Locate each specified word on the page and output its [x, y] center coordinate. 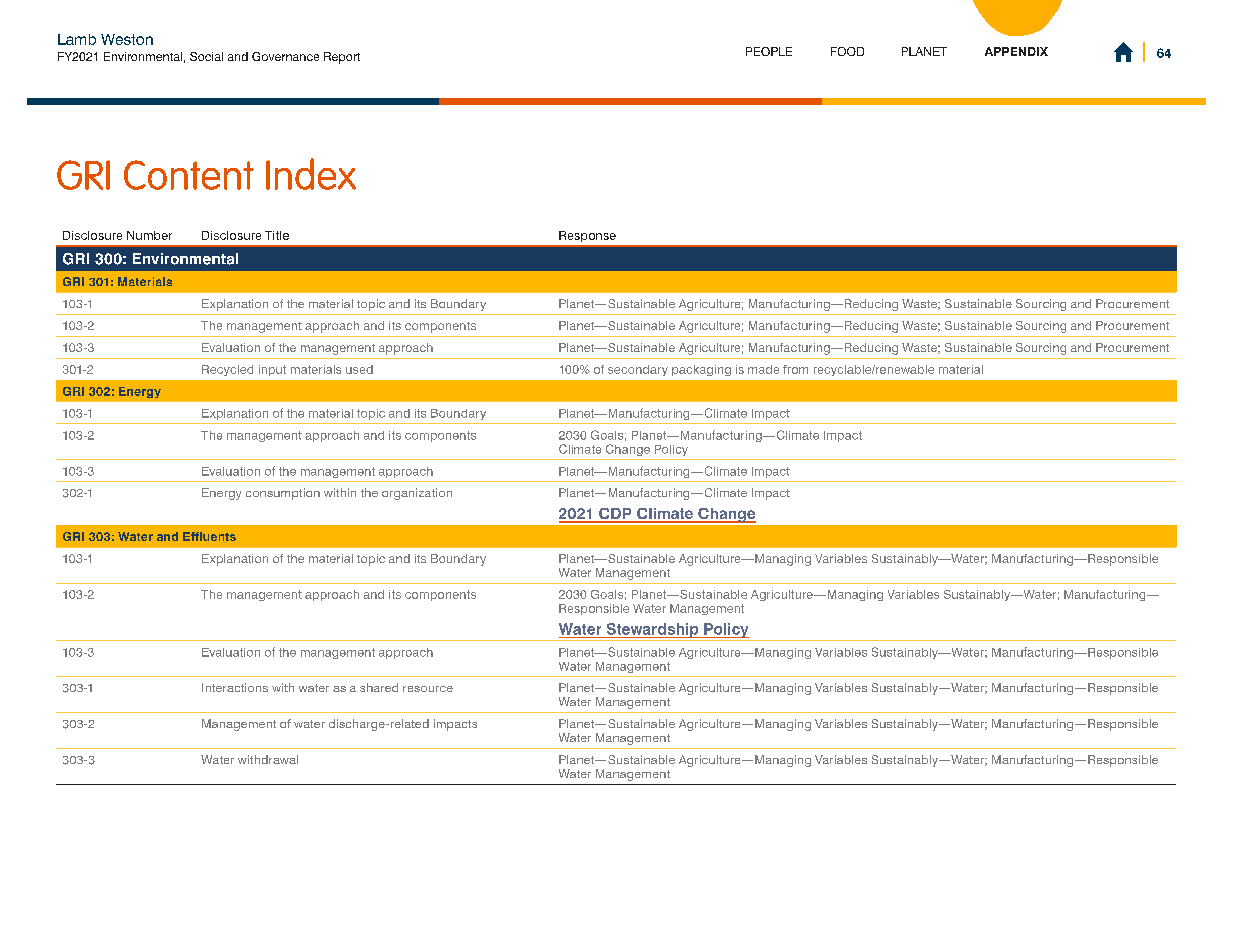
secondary [638, 370]
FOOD [847, 51]
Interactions [235, 687]
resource [428, 689]
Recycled [227, 370]
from [795, 369]
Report [342, 58]
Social [206, 56]
